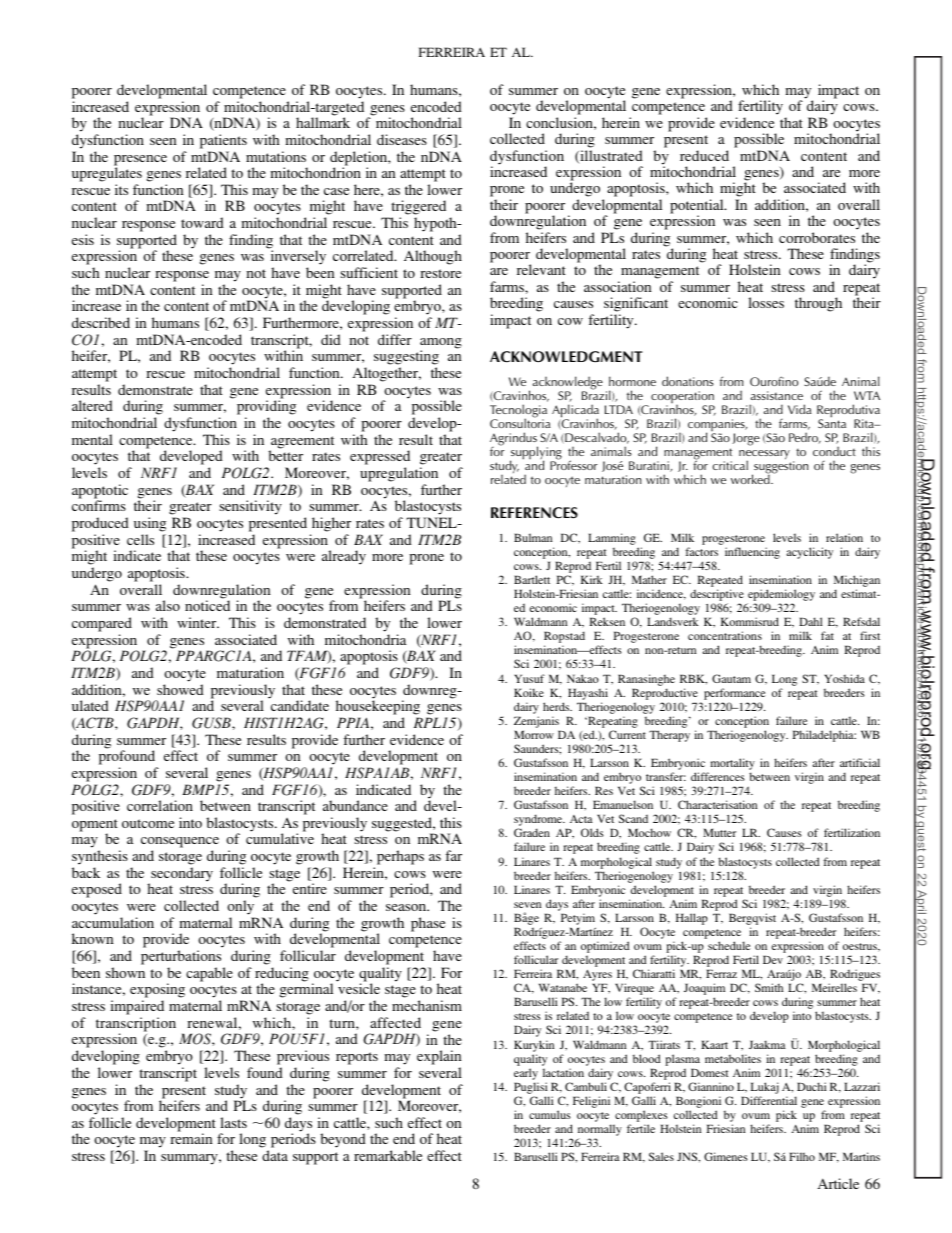 The image size is (952, 1233). I want to click on seven, so click(527, 905).
